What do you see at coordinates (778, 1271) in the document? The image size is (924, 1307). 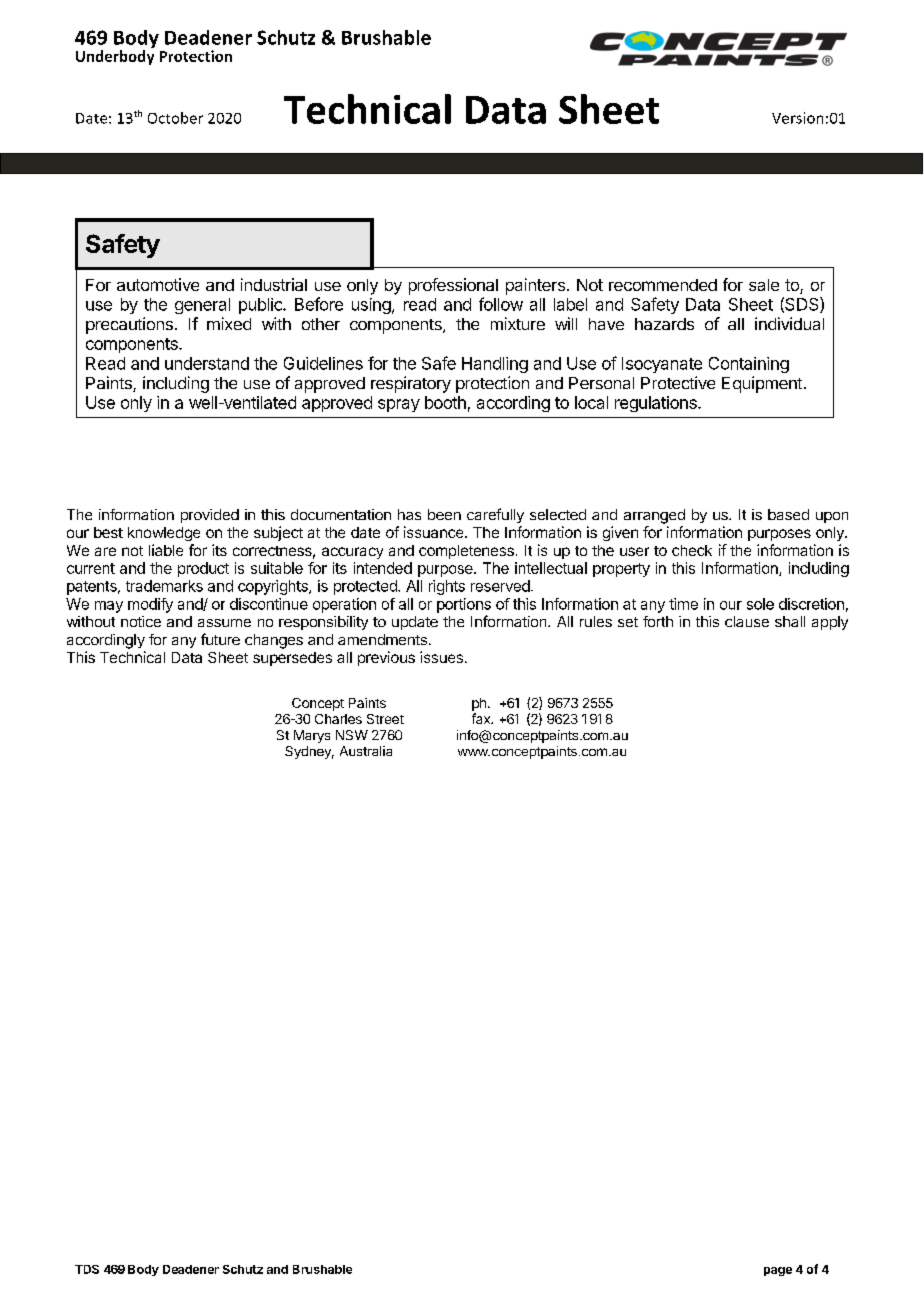 I see `page` at bounding box center [778, 1271].
